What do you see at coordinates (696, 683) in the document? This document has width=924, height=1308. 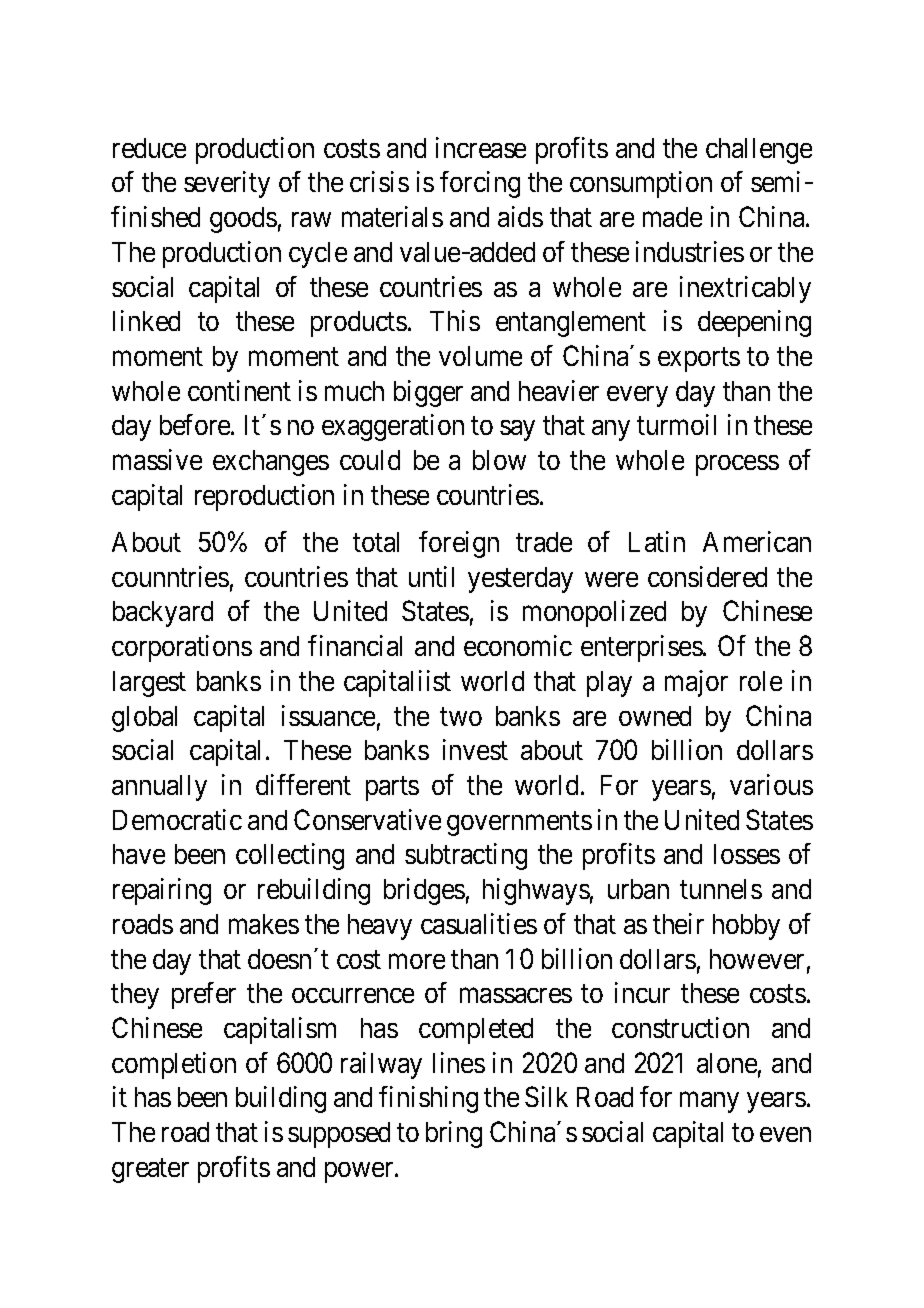 I see `major` at bounding box center [696, 683].
